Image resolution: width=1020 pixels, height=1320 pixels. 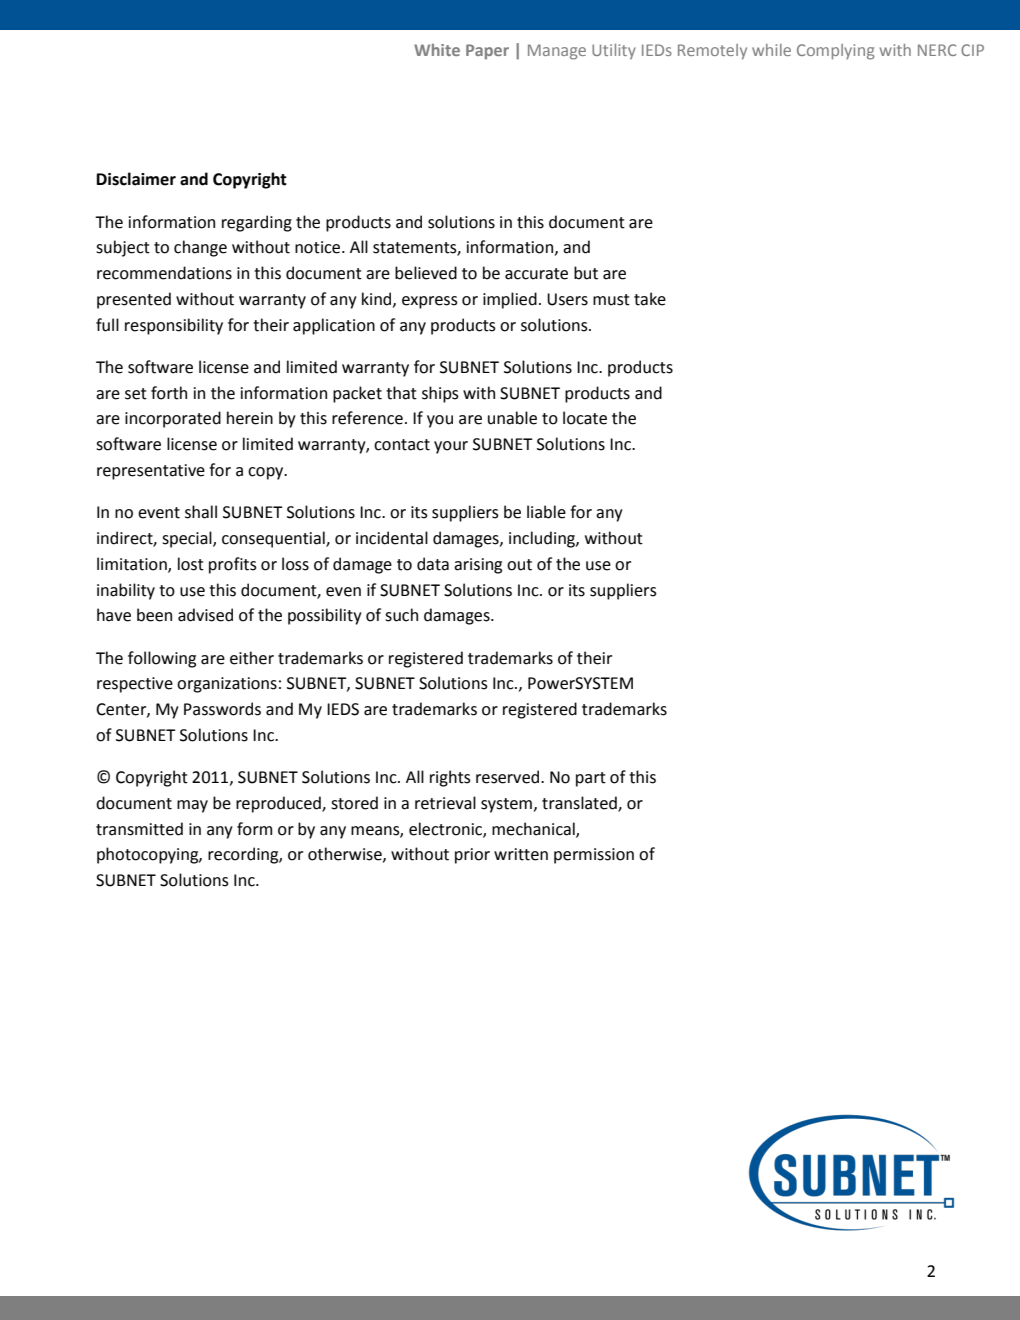 What do you see at coordinates (585, 418) in the image?
I see `locate` at bounding box center [585, 418].
